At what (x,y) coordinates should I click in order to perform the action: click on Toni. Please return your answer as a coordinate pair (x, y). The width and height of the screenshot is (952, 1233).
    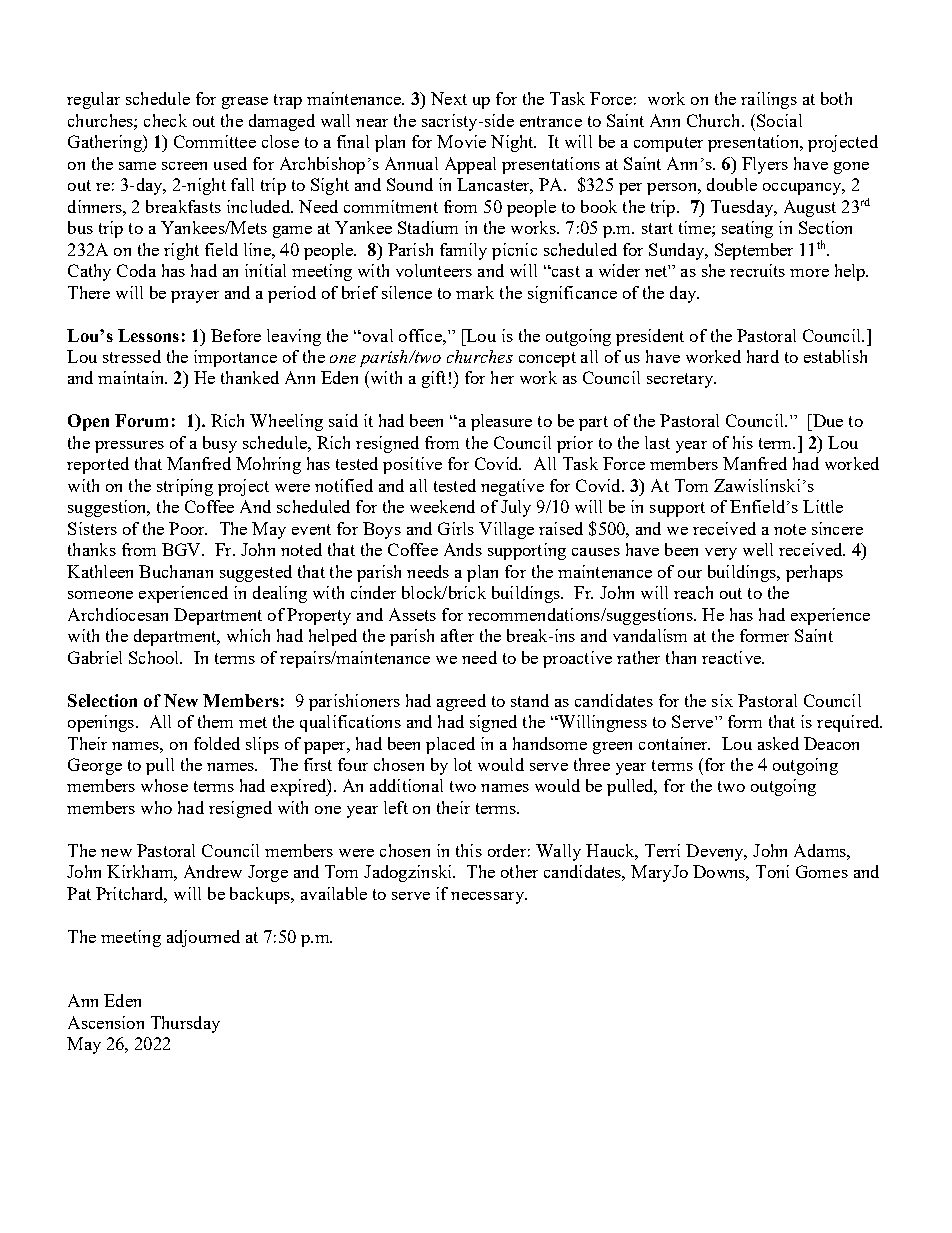
    Looking at the image, I should click on (772, 871).
